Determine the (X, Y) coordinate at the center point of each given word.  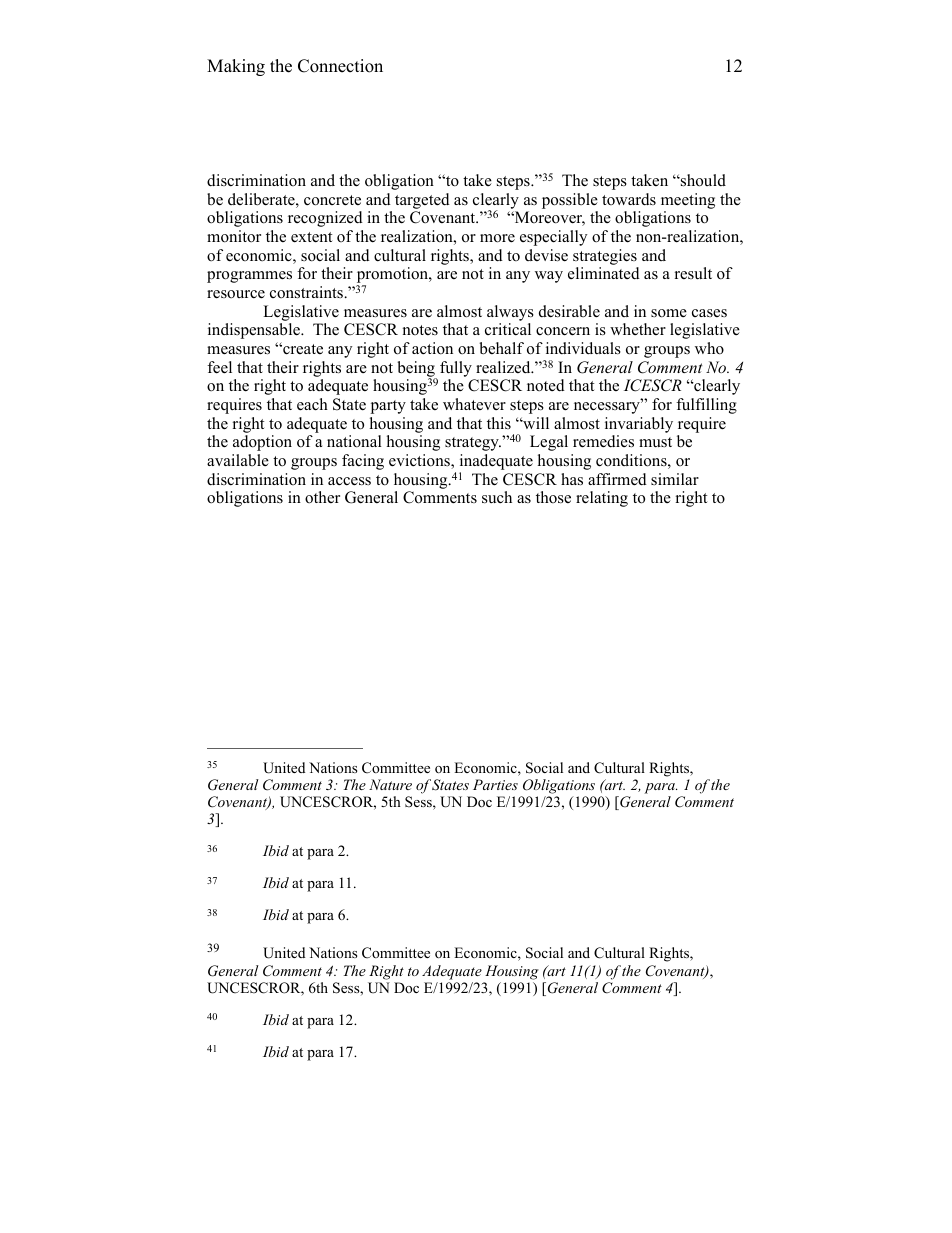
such (497, 497)
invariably (639, 425)
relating (602, 499)
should (702, 180)
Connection (340, 66)
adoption (262, 443)
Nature (390, 784)
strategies (605, 257)
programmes (249, 277)
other (322, 497)
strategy (473, 444)
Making (236, 67)
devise (546, 255)
